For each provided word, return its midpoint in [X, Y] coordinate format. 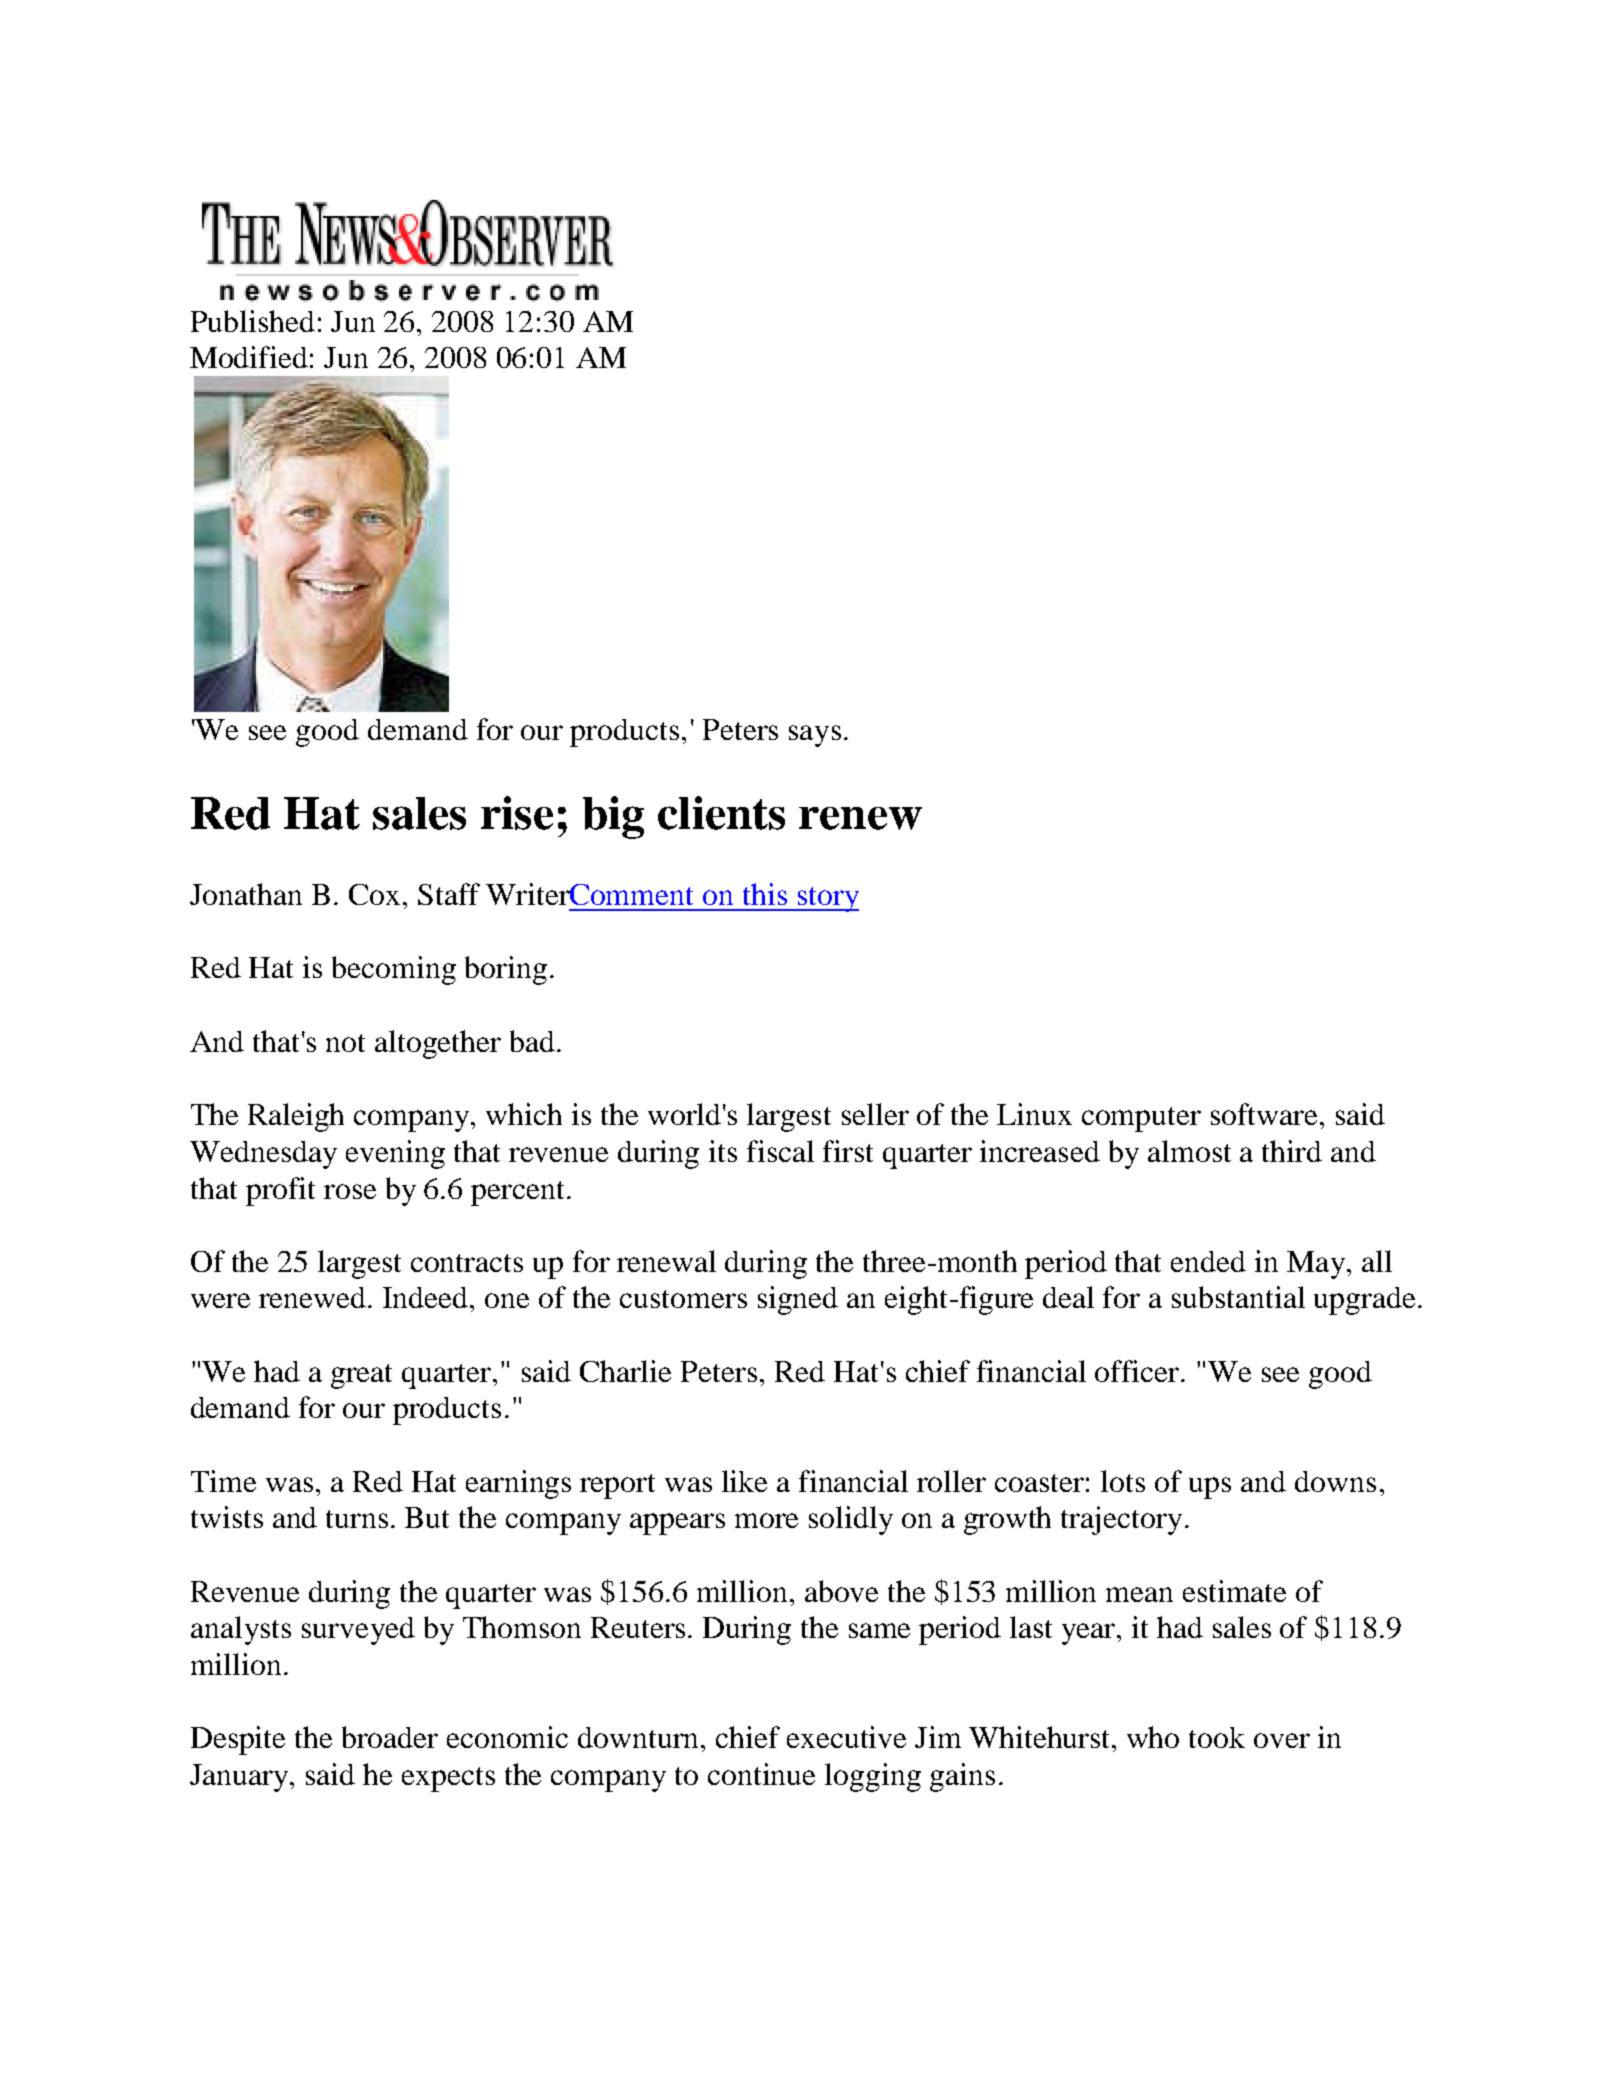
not [345, 1043]
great [361, 1376]
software [1264, 1114]
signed [798, 1300]
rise [517, 813]
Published [253, 321]
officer [1139, 1371]
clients [721, 813]
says [815, 736]
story [827, 899]
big [613, 817]
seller [875, 1114]
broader [390, 1737]
